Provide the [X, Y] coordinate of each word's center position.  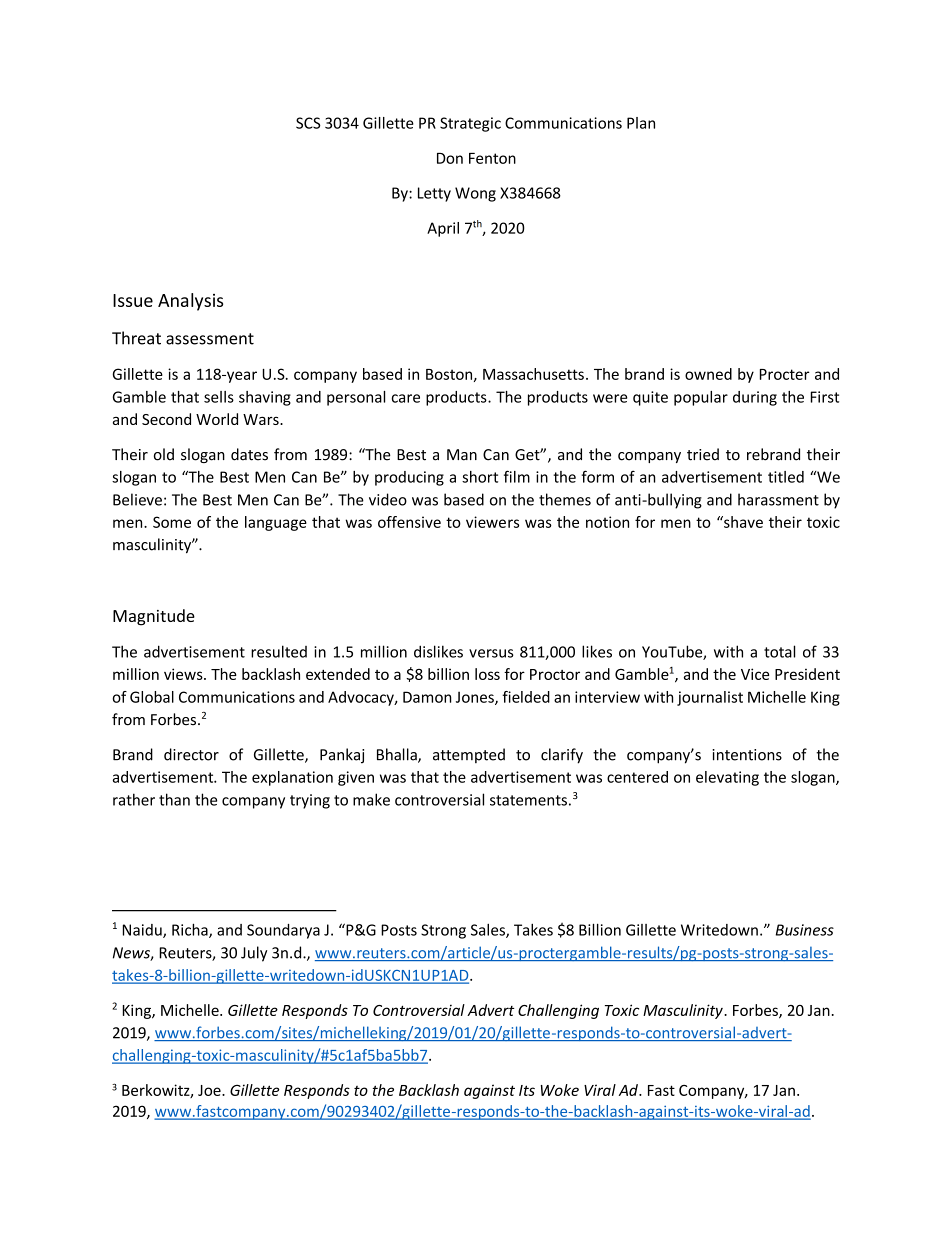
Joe [210, 1090]
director [191, 754]
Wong [475, 194]
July [254, 954]
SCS [308, 123]
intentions [747, 755]
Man [462, 455]
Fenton [492, 158]
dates [249, 454]
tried [703, 454]
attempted [469, 755]
